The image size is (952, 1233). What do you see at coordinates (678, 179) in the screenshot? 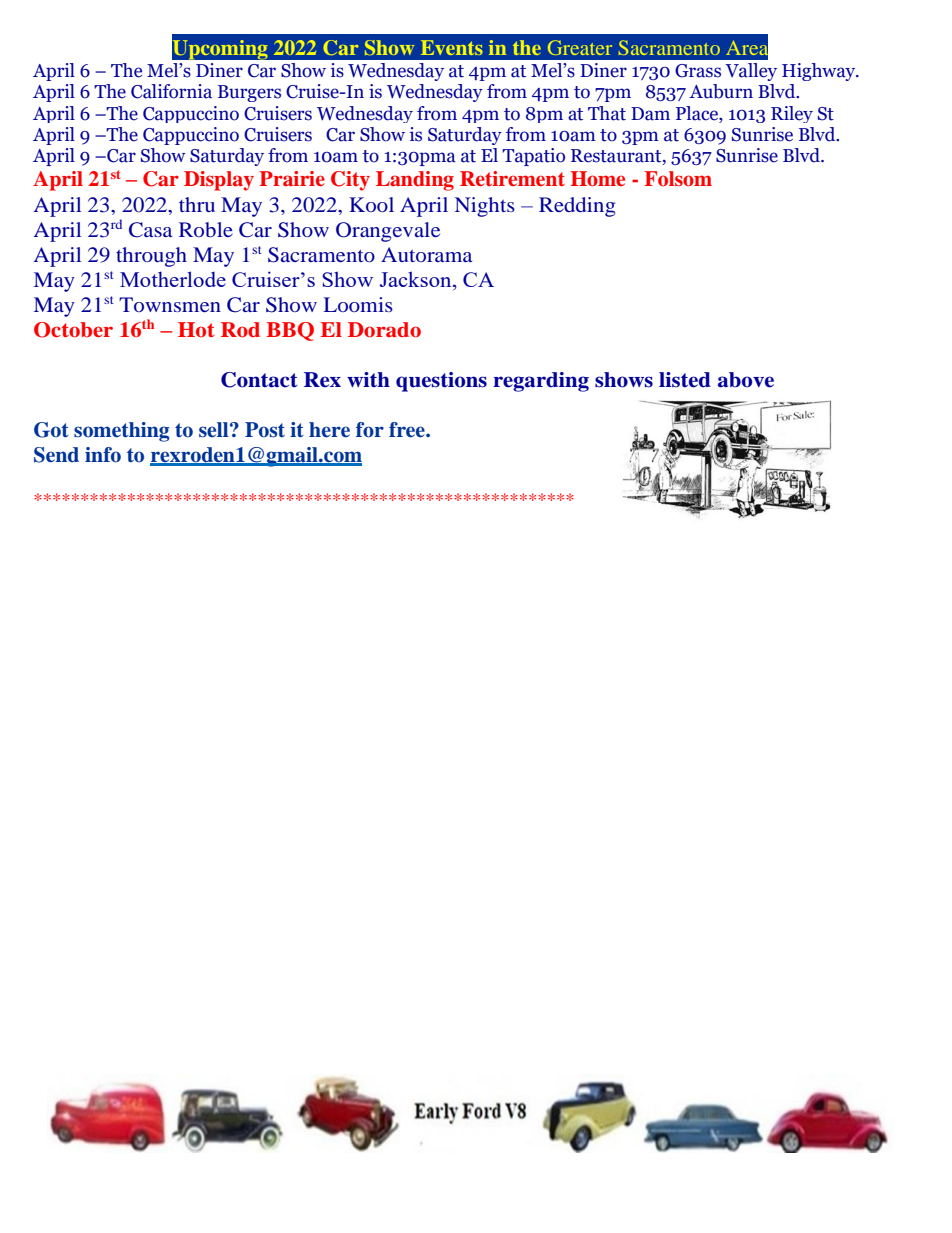
I see `Folsom` at bounding box center [678, 179].
